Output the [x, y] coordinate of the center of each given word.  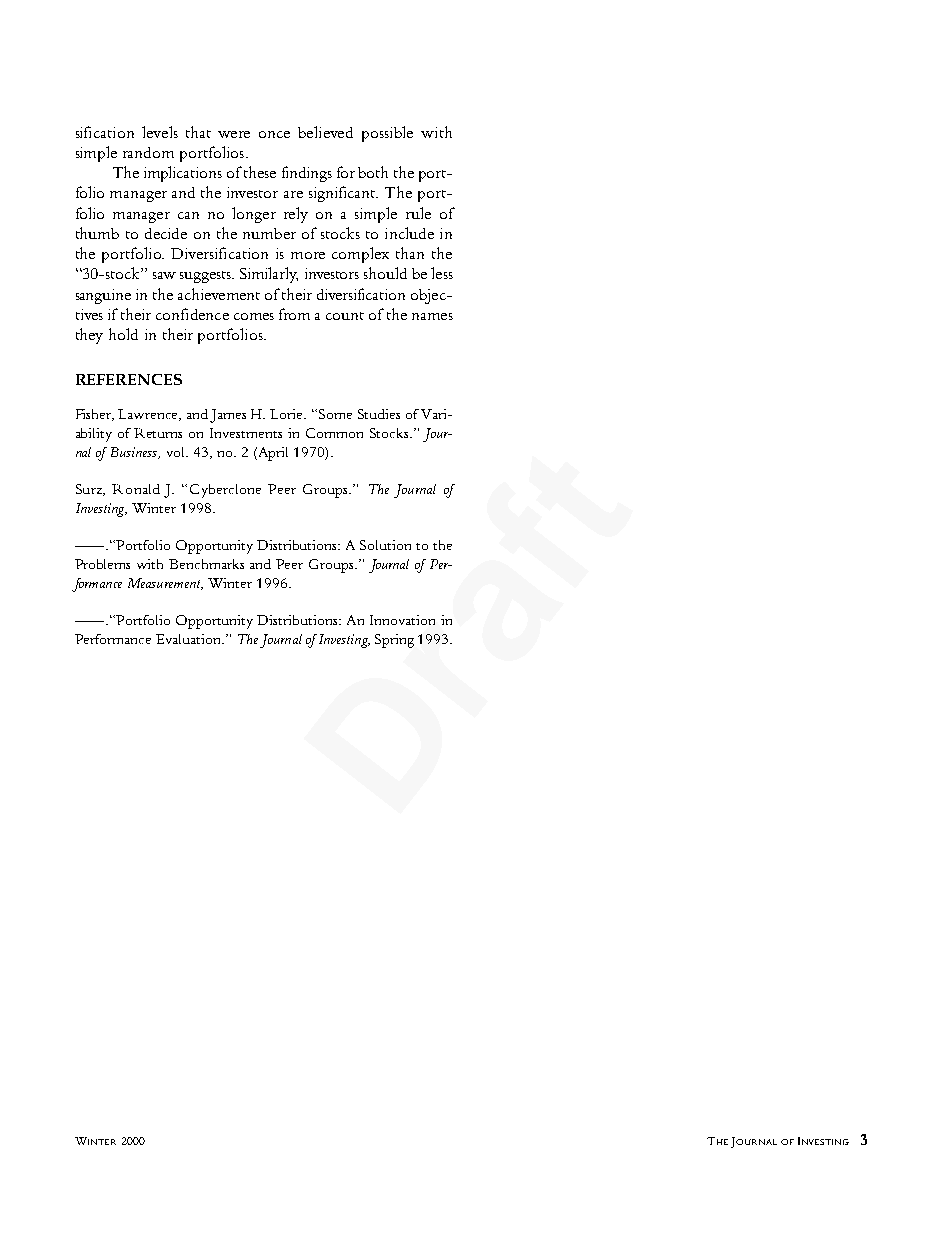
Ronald [136, 489]
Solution [385, 545]
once [274, 134]
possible [387, 134]
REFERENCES [129, 379]
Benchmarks [206, 564]
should [385, 273]
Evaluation [189, 639]
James [228, 416]
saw [164, 275]
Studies [379, 414]
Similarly [269, 275]
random [148, 152]
